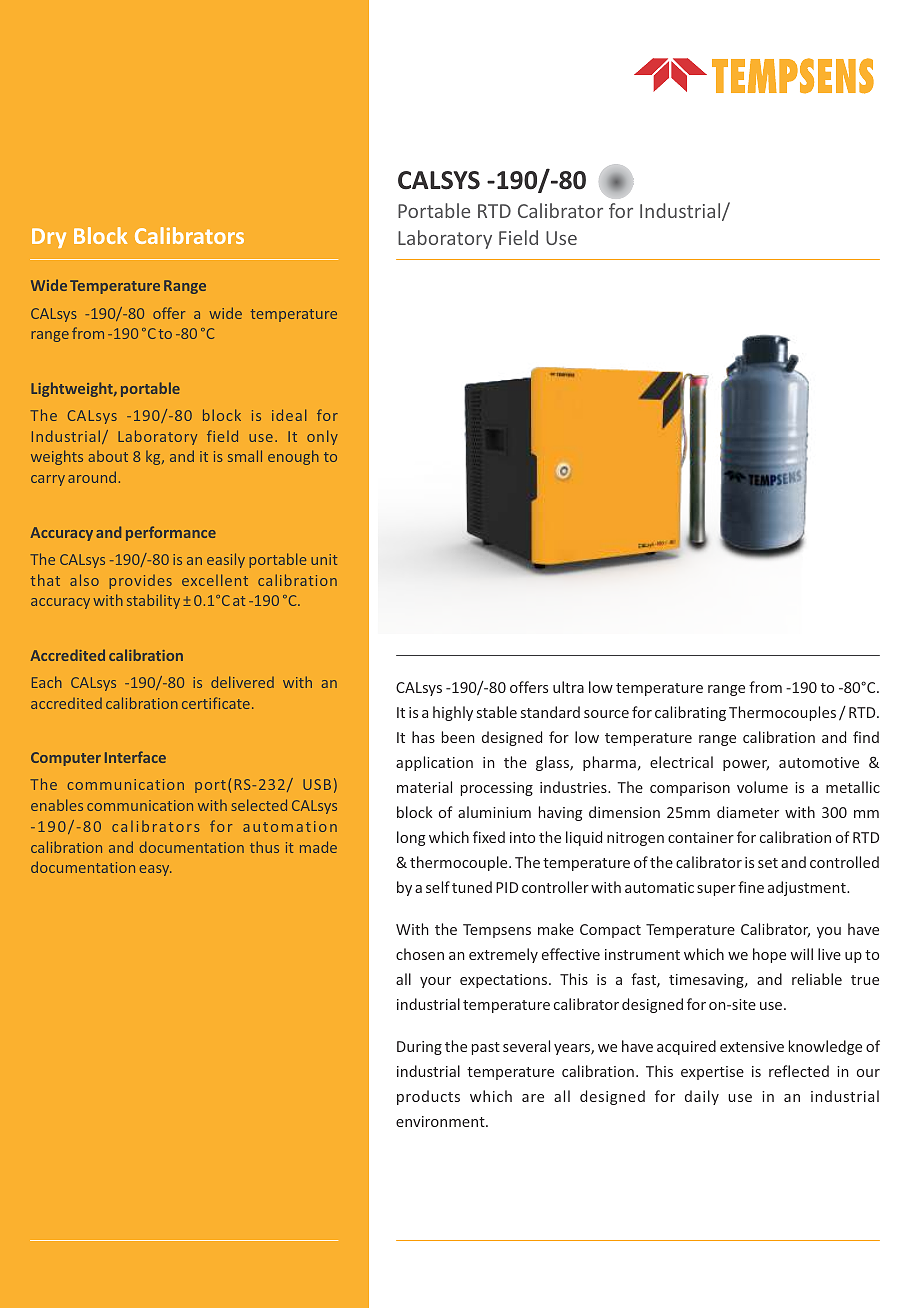 The image size is (924, 1308). What do you see at coordinates (57, 805) in the document?
I see `enables` at bounding box center [57, 805].
